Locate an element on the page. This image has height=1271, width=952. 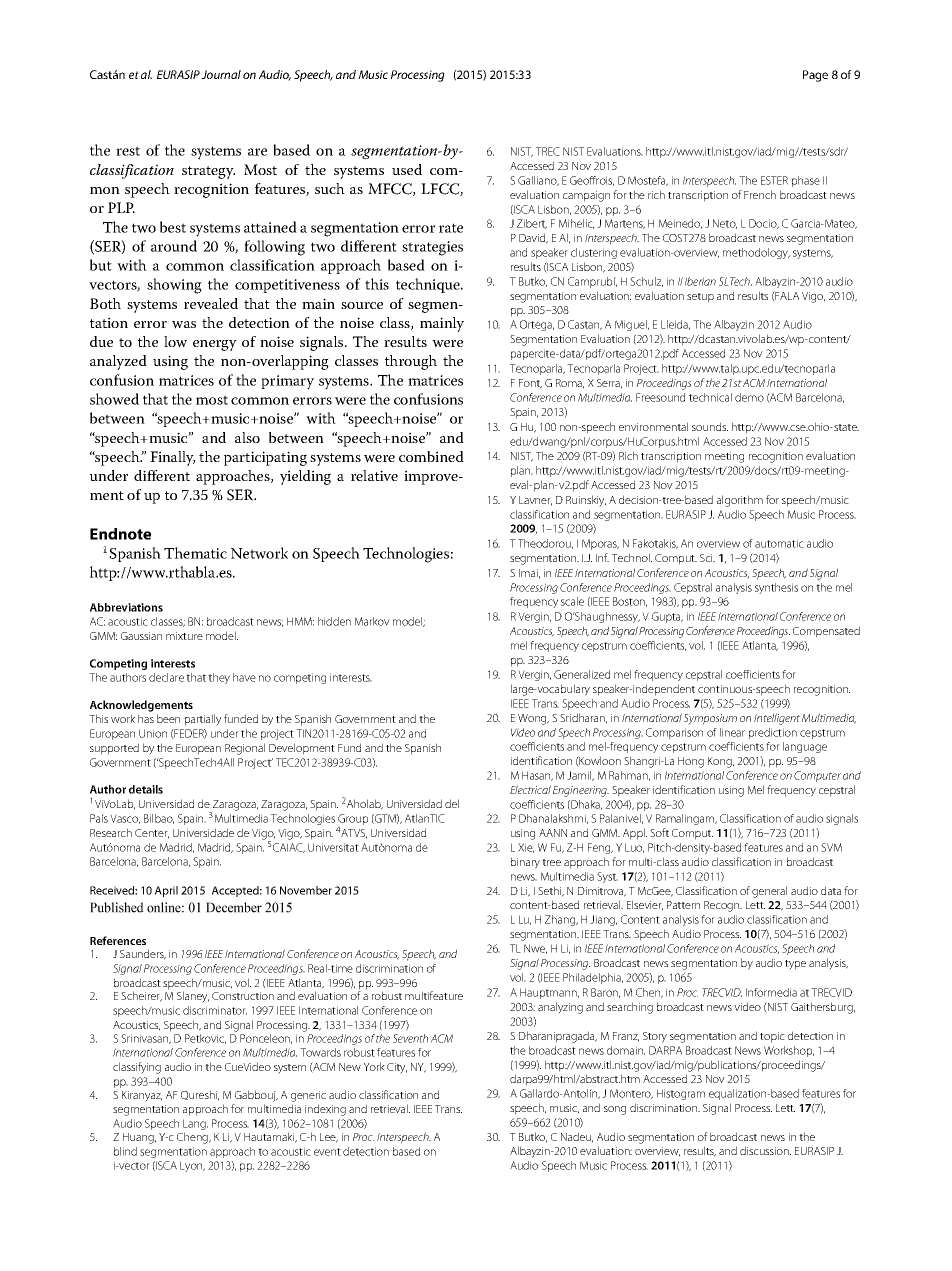
Markov is located at coordinates (372, 621).
